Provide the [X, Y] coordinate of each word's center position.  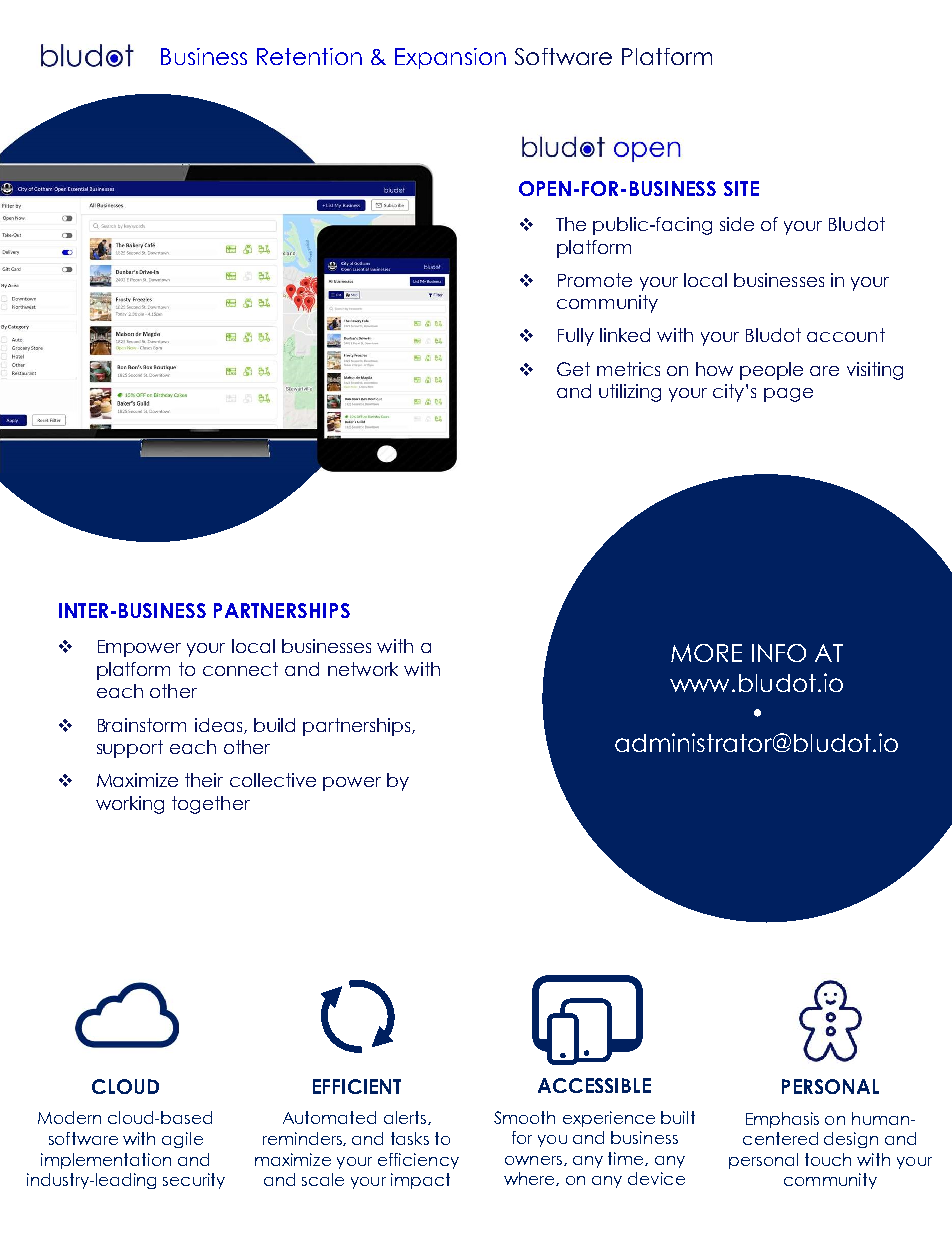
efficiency [418, 1161]
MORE [706, 653]
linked [625, 335]
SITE [741, 188]
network [363, 669]
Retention [309, 56]
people [771, 371]
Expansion [450, 58]
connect [240, 669]
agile [182, 1140]
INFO [779, 653]
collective [273, 780]
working [130, 805]
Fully [576, 337]
